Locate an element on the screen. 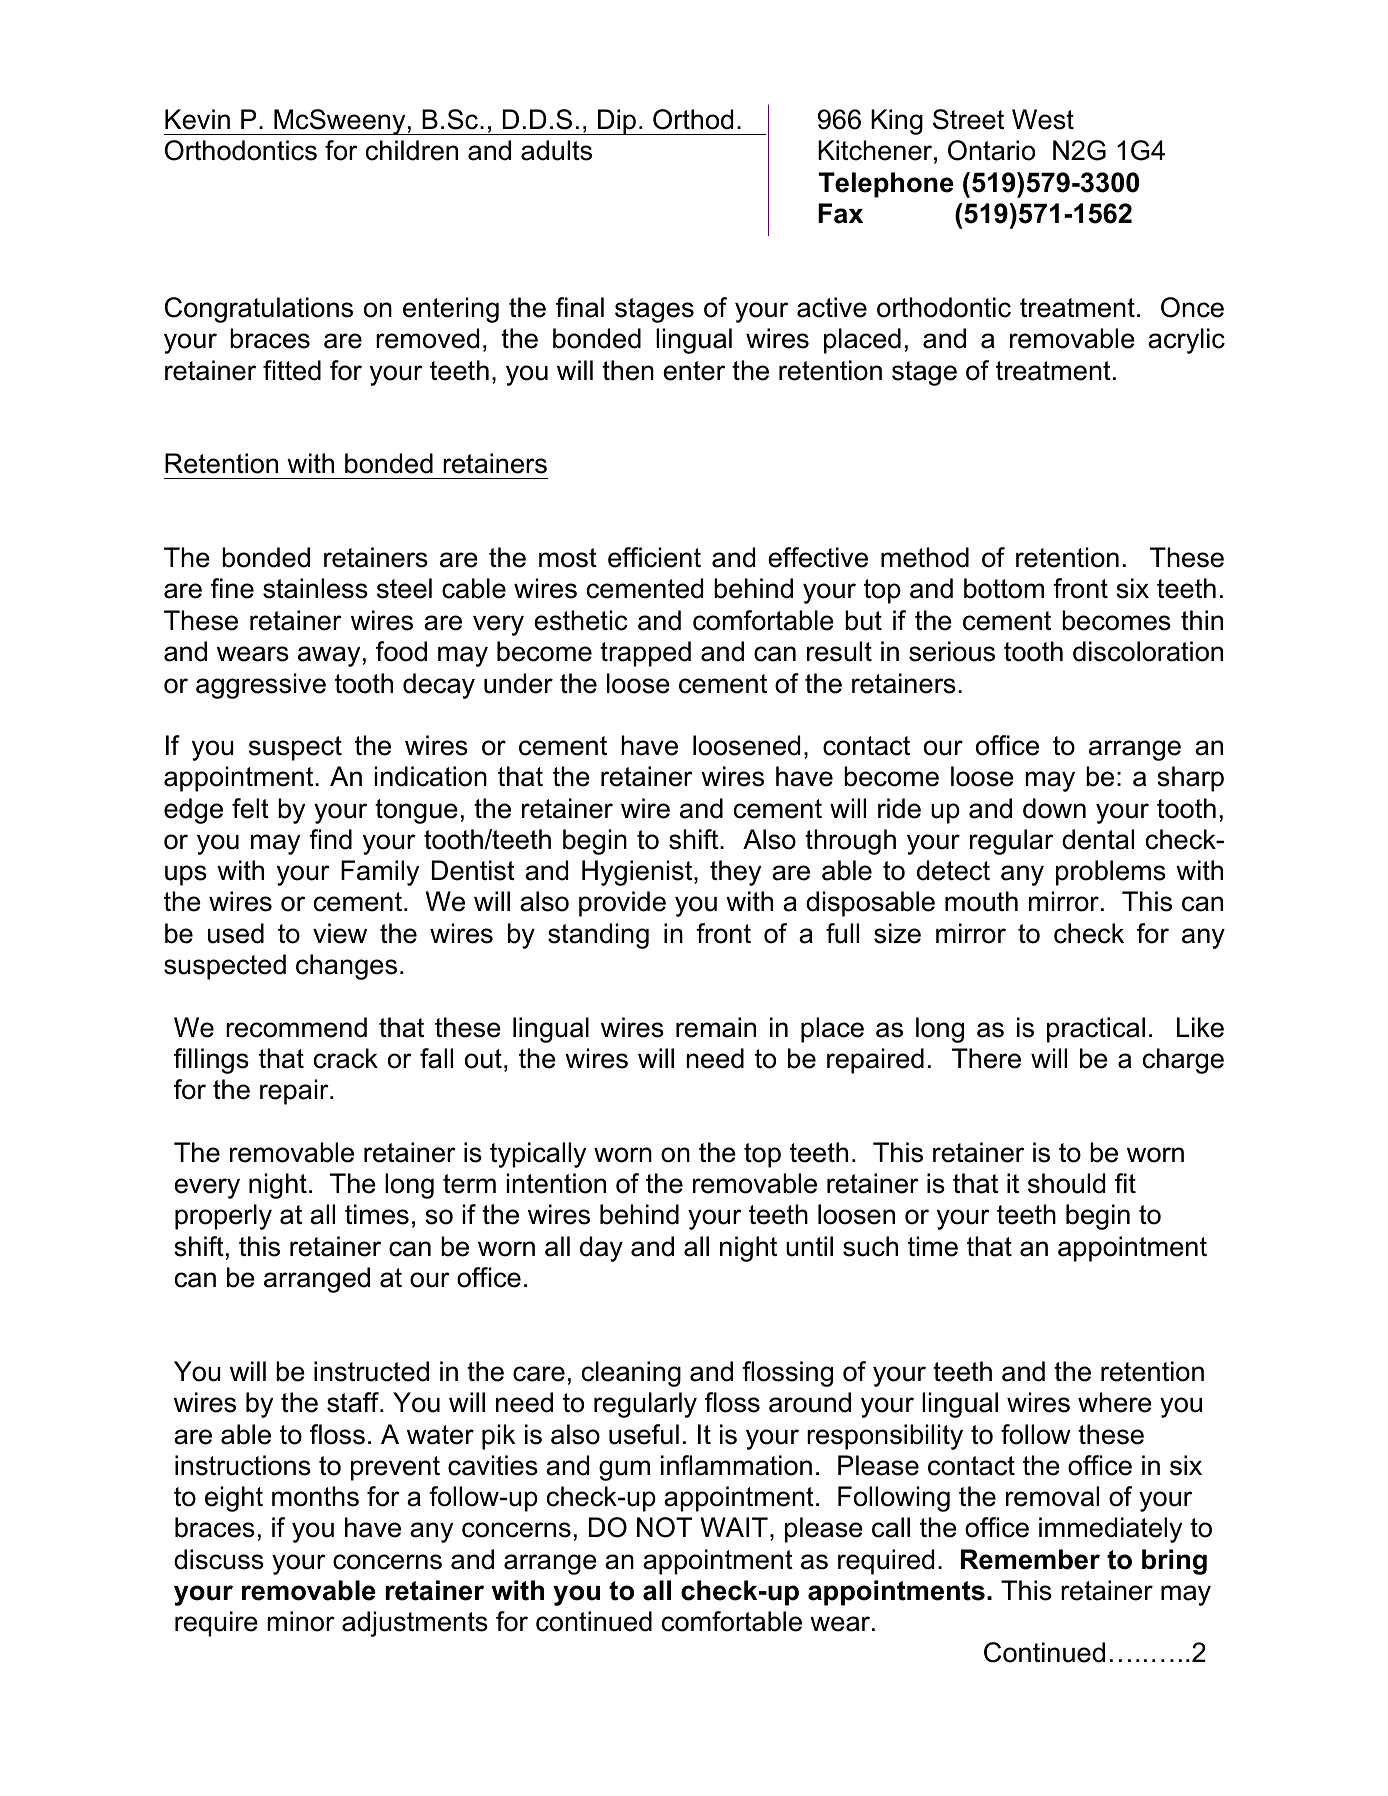  NOT is located at coordinates (664, 1527).
